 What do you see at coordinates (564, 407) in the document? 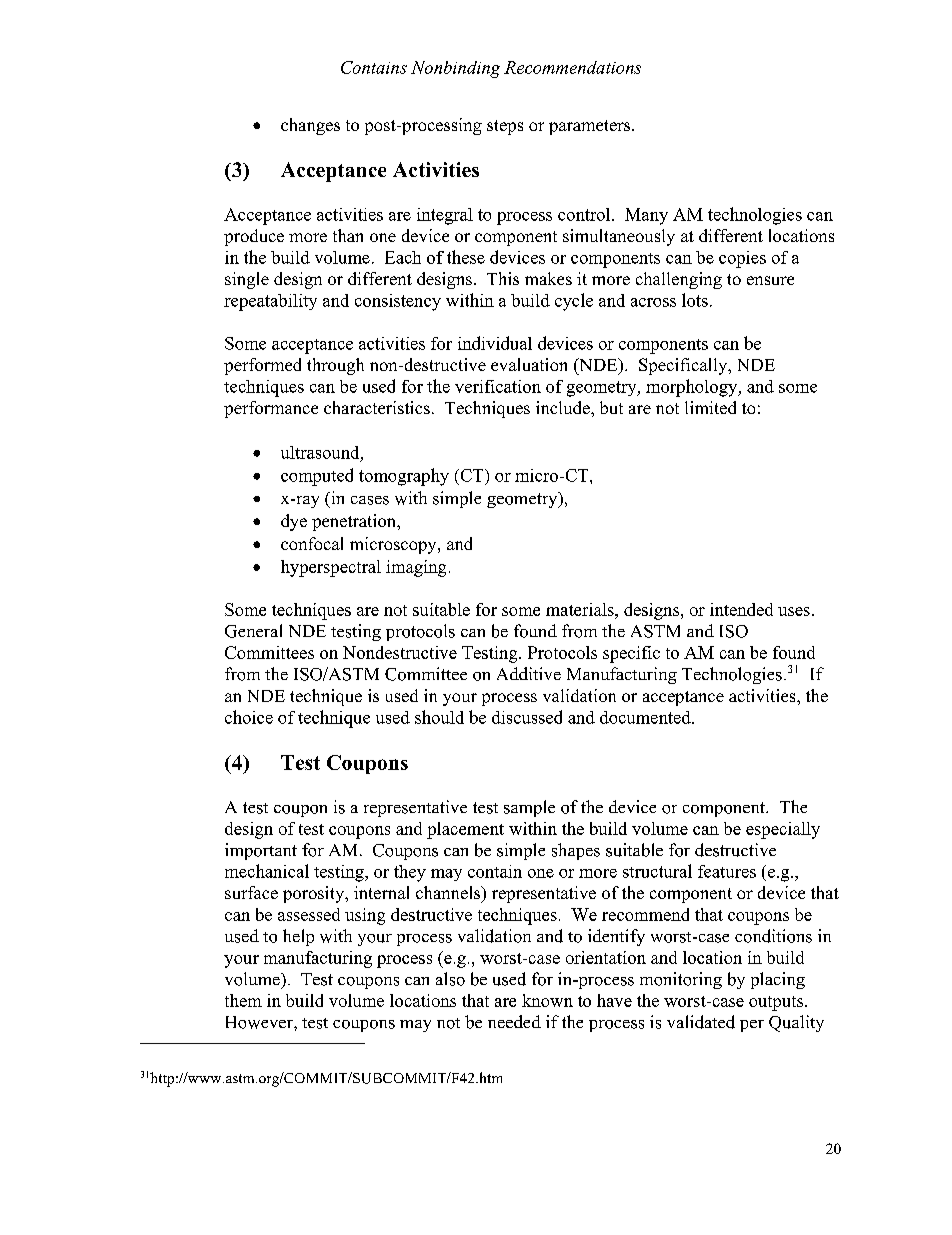
I see `include` at bounding box center [564, 407].
